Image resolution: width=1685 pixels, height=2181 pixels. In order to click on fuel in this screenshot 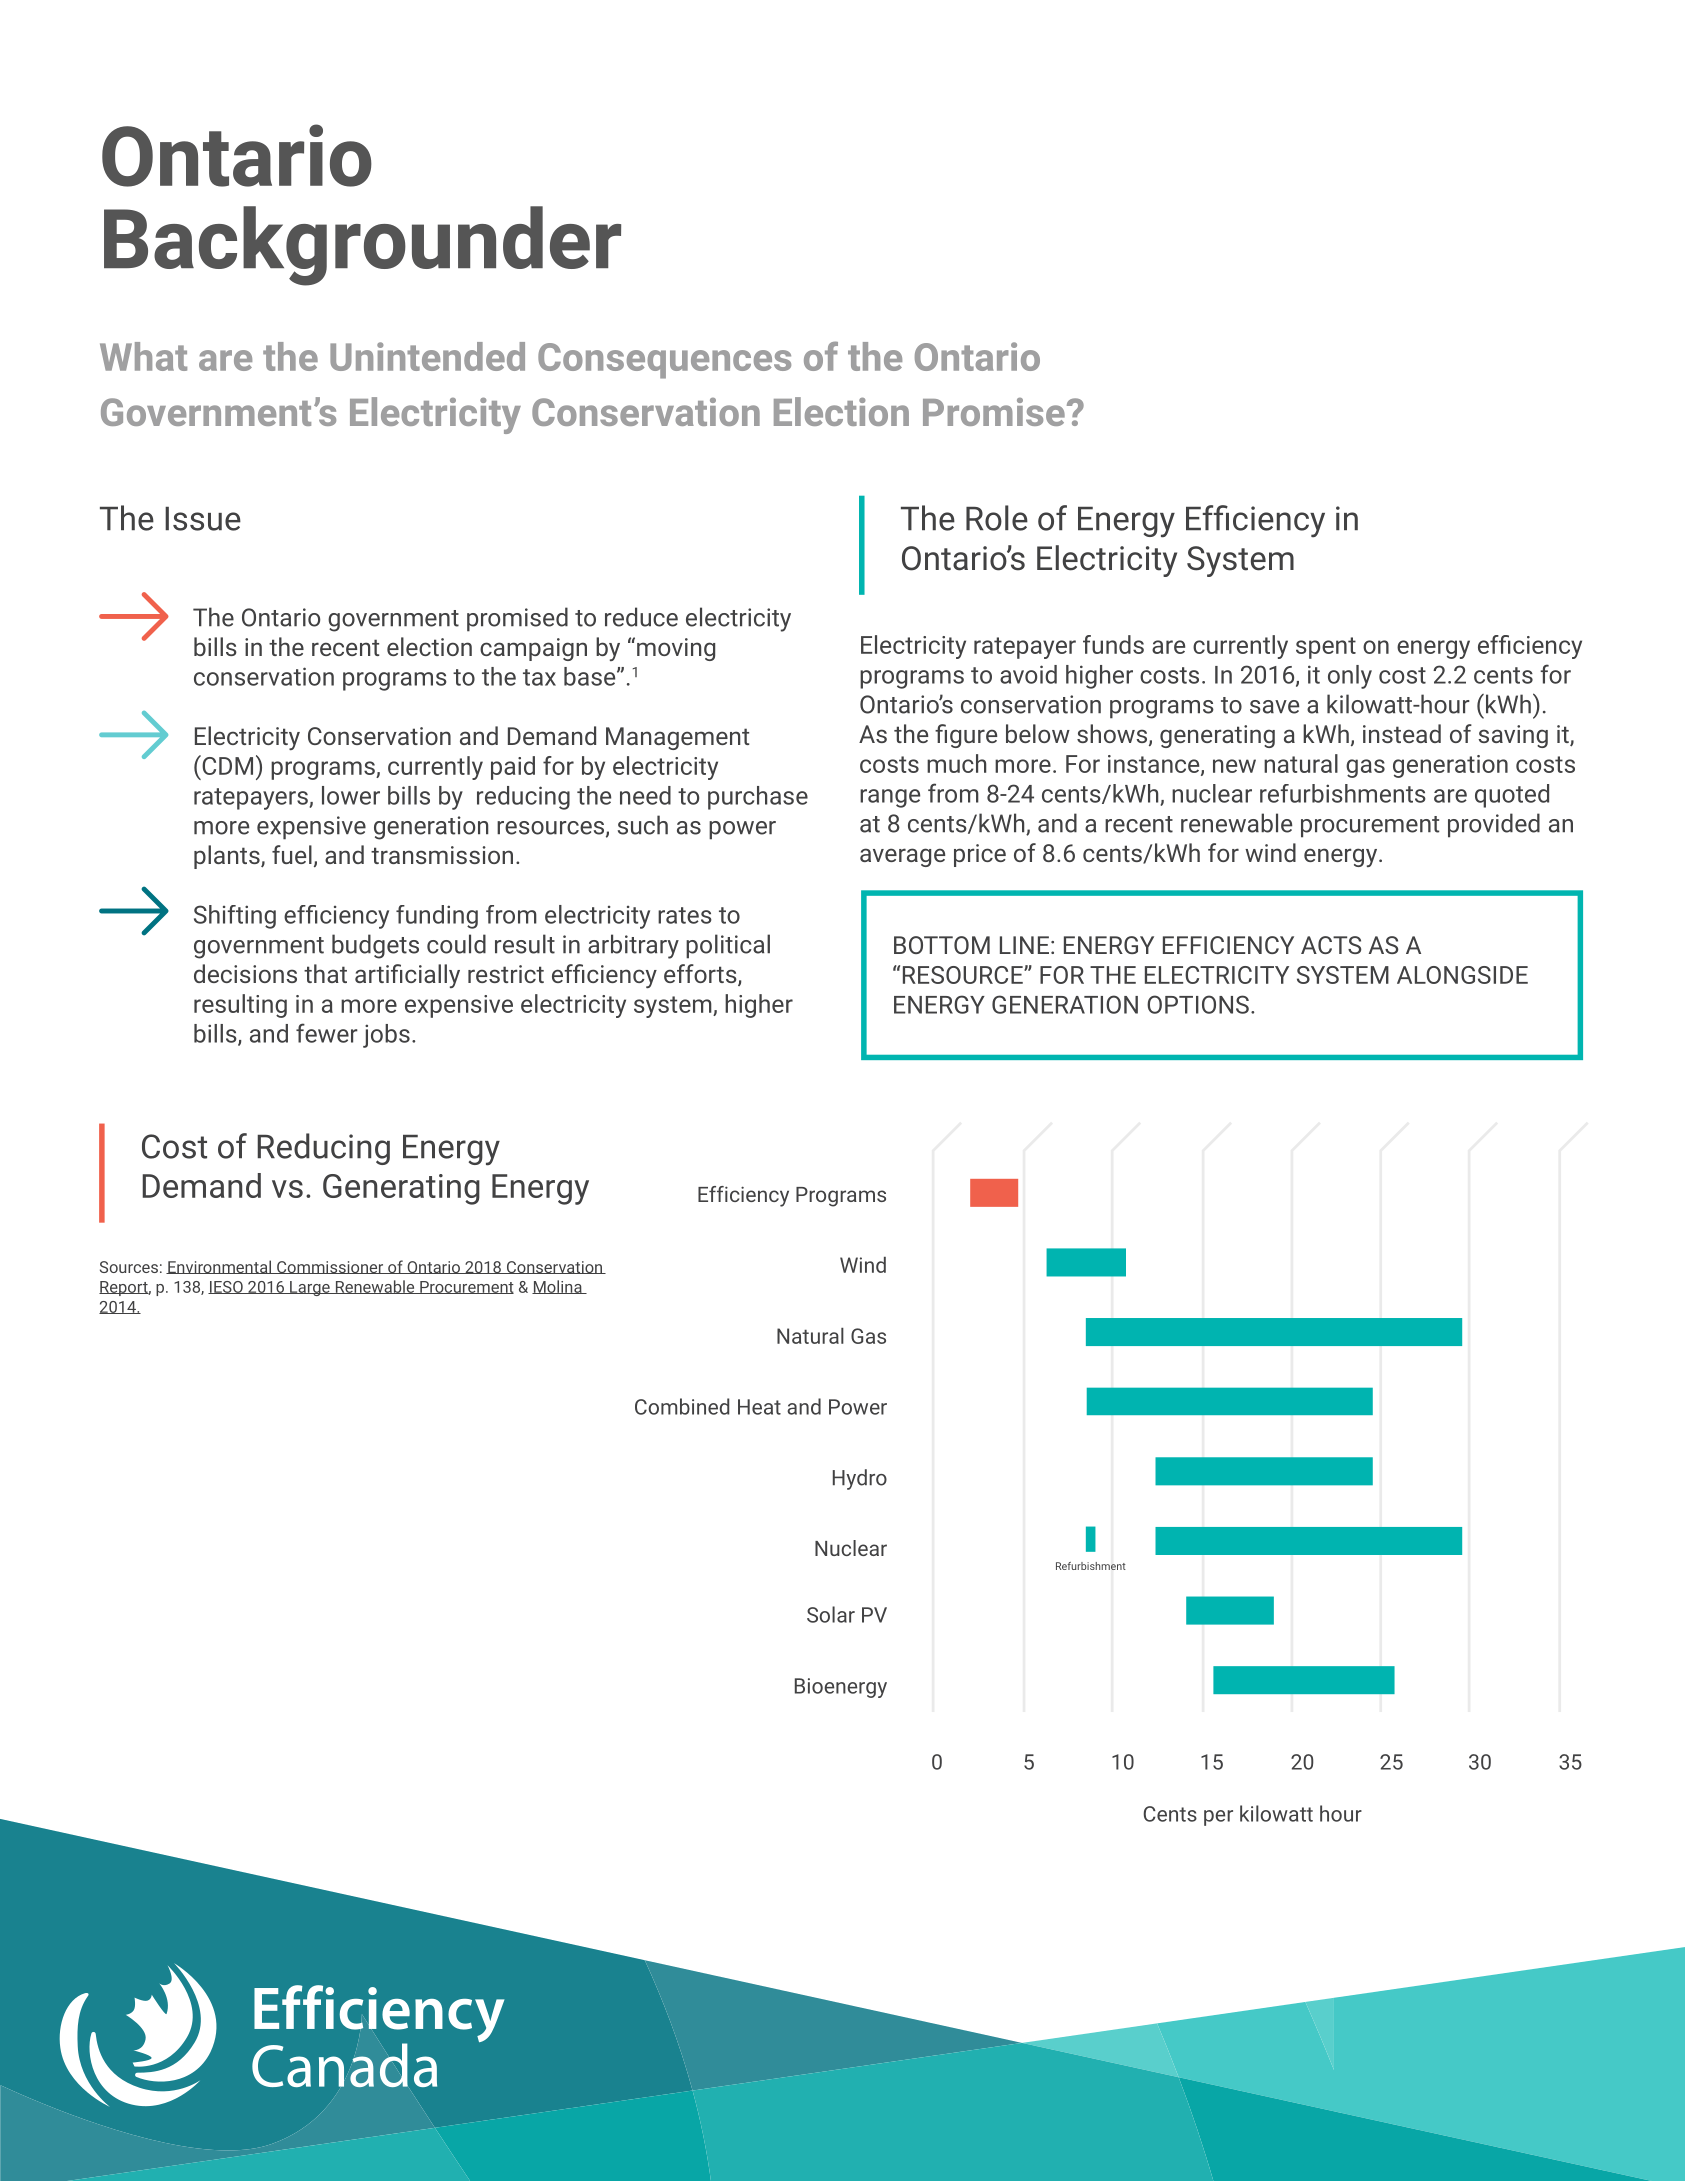, I will do `click(292, 854)`.
